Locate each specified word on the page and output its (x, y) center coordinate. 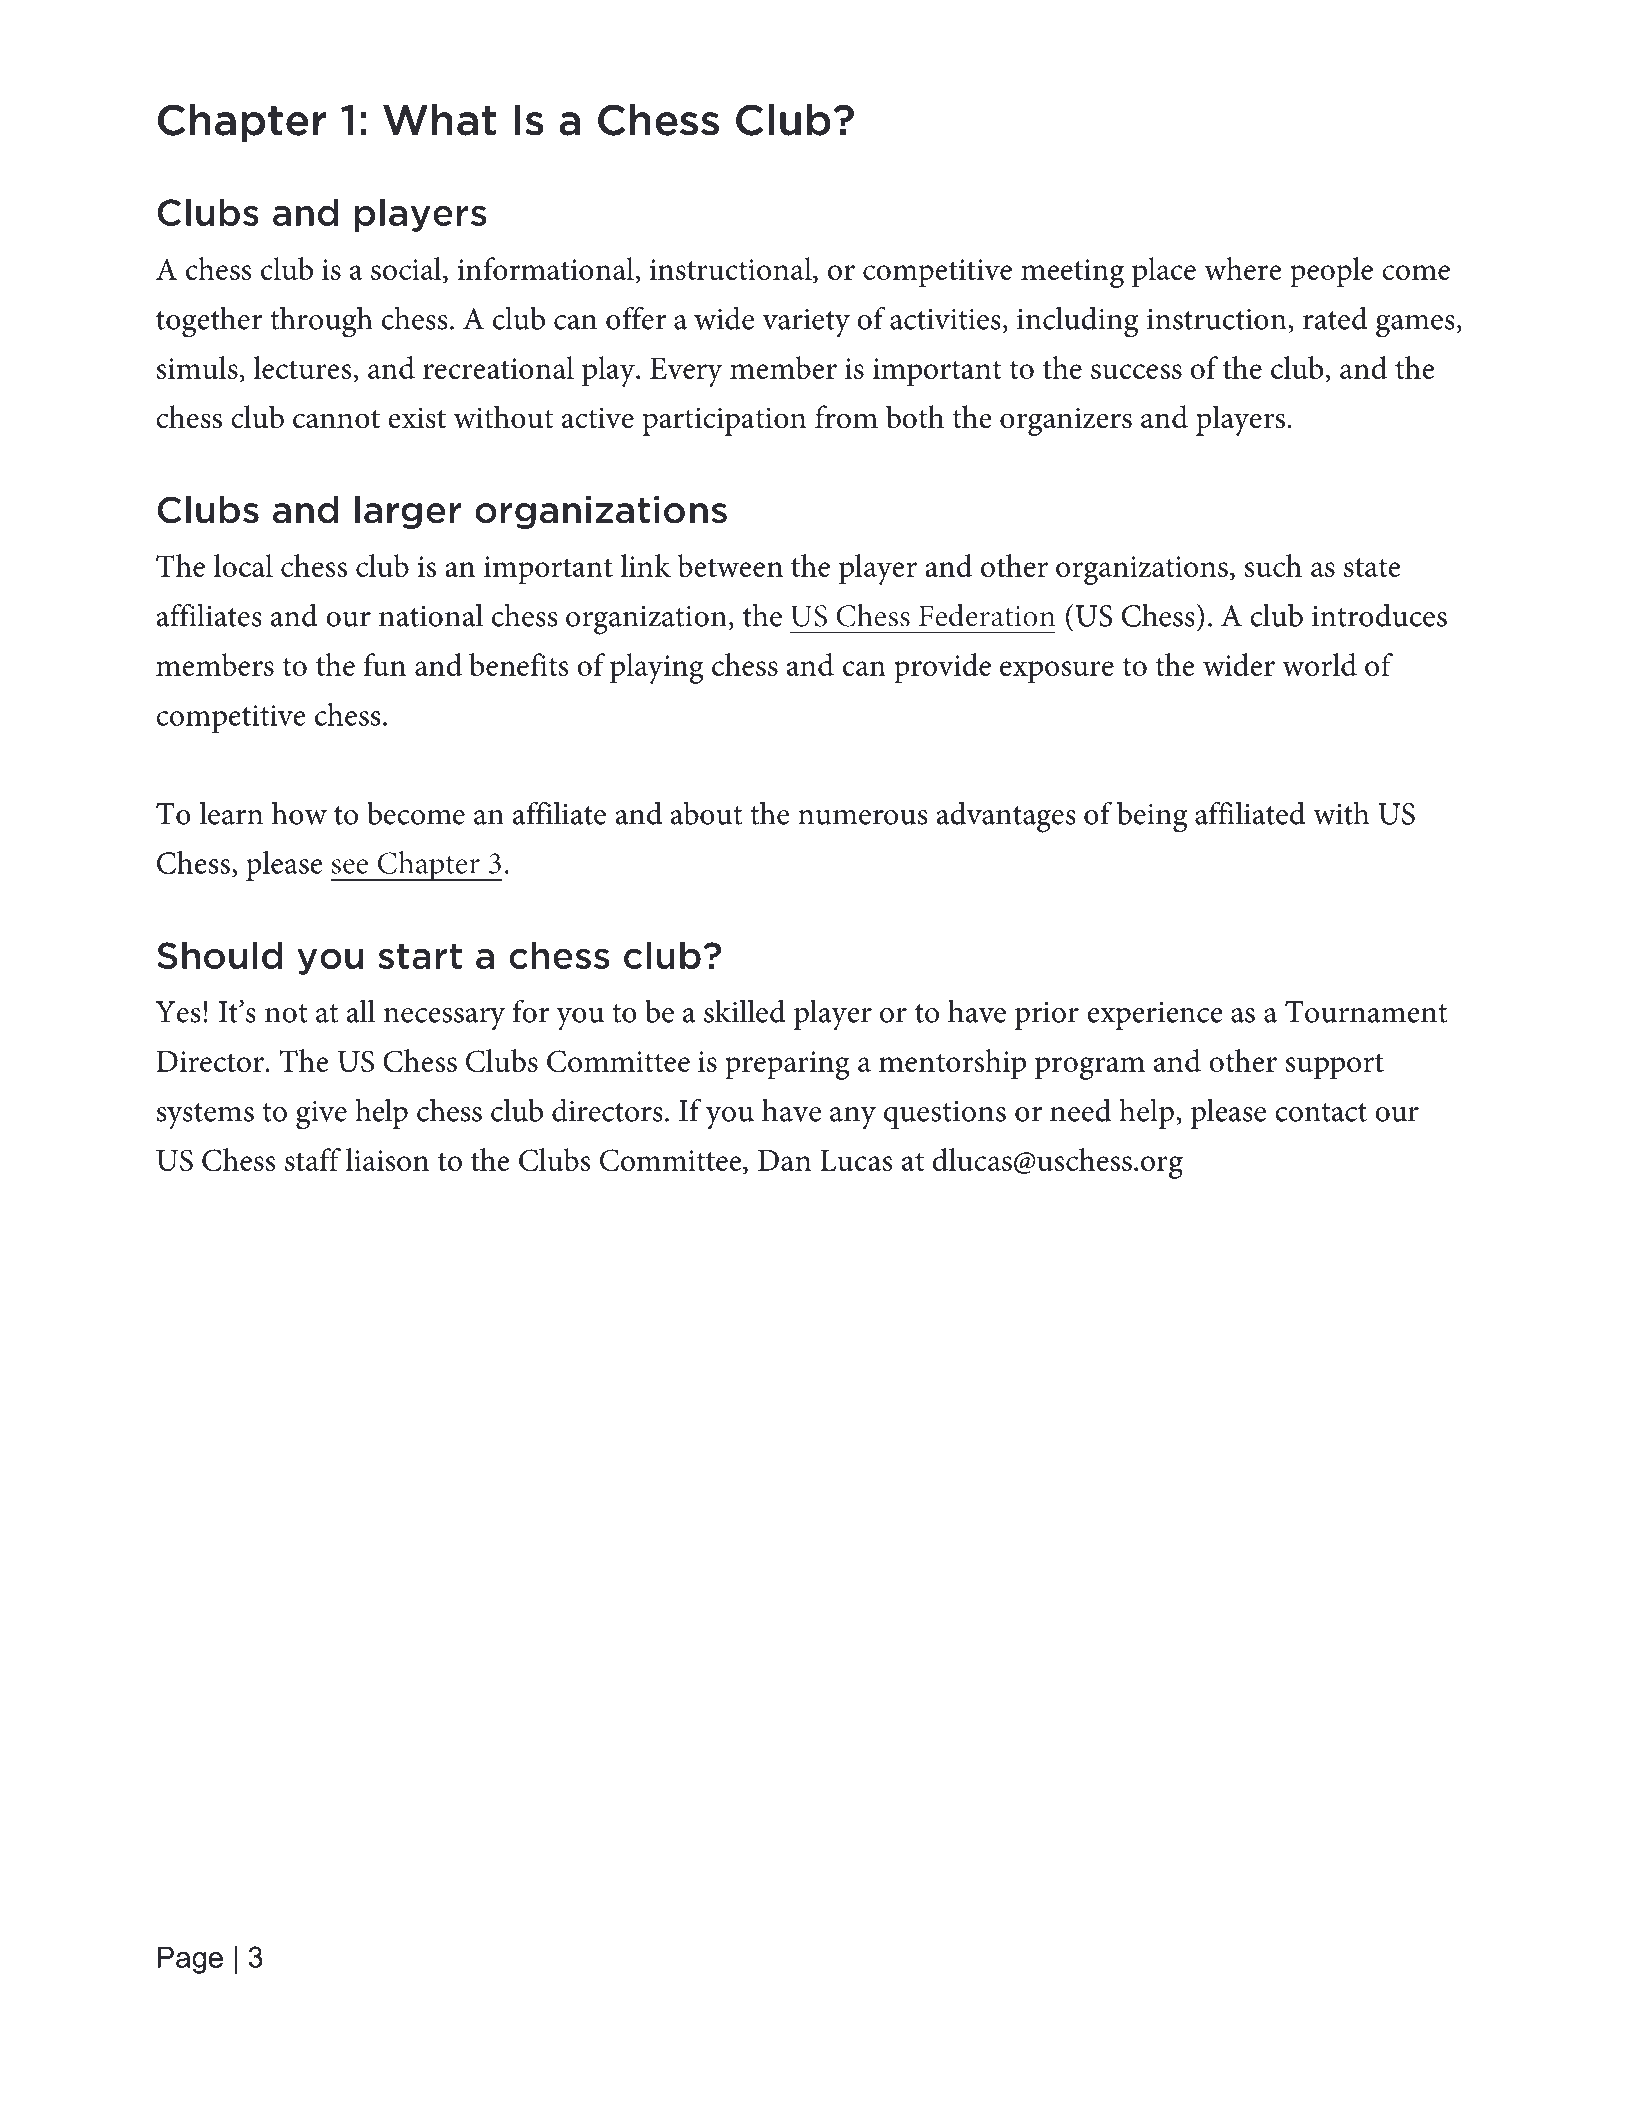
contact (1321, 1112)
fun (384, 664)
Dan (784, 1160)
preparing (787, 1065)
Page (190, 1960)
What (439, 120)
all (361, 1011)
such (1273, 565)
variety (806, 323)
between (730, 565)
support (1335, 1066)
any (853, 1118)
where (1242, 268)
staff (313, 1159)
